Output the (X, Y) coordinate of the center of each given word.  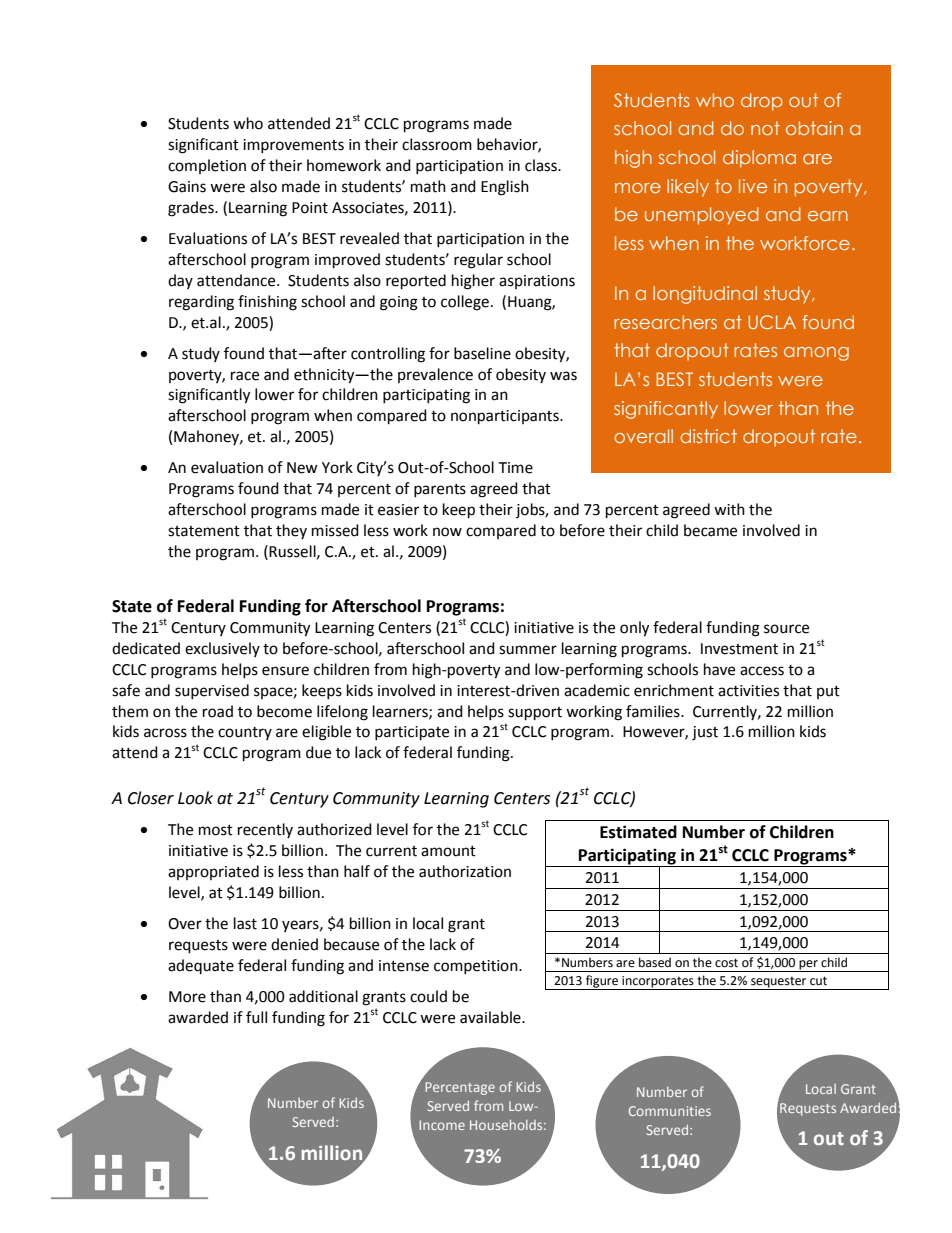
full (256, 1017)
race (245, 376)
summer (528, 650)
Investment (739, 649)
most (216, 830)
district (708, 436)
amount (448, 851)
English (505, 188)
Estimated (638, 832)
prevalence (435, 375)
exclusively (222, 649)
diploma (759, 159)
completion (207, 166)
